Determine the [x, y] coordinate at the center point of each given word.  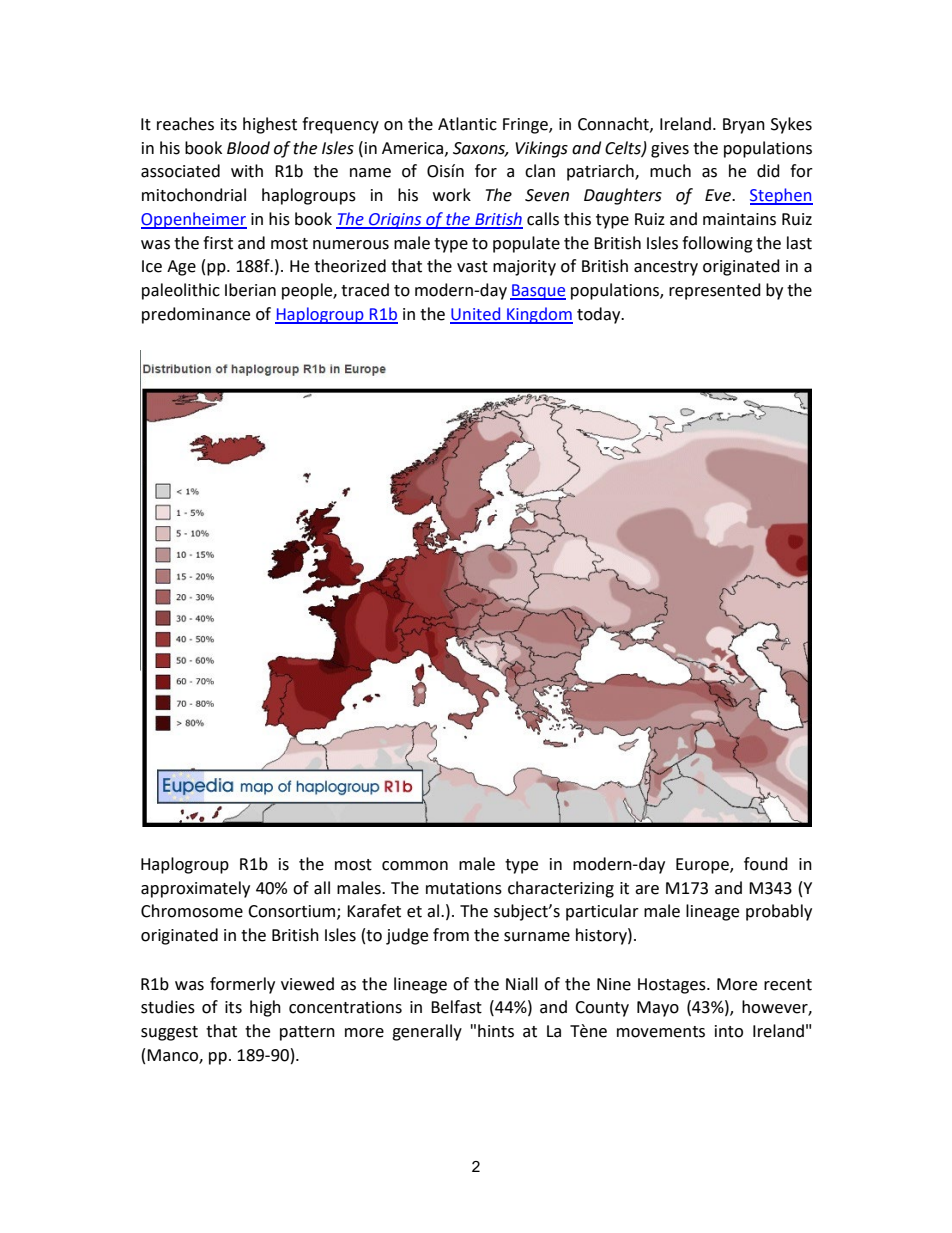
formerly [242, 985]
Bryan [744, 126]
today [600, 315]
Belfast [456, 1007]
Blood [248, 148]
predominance [196, 315]
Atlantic [467, 124]
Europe [703, 866]
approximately [195, 889]
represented [715, 291]
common [415, 866]
